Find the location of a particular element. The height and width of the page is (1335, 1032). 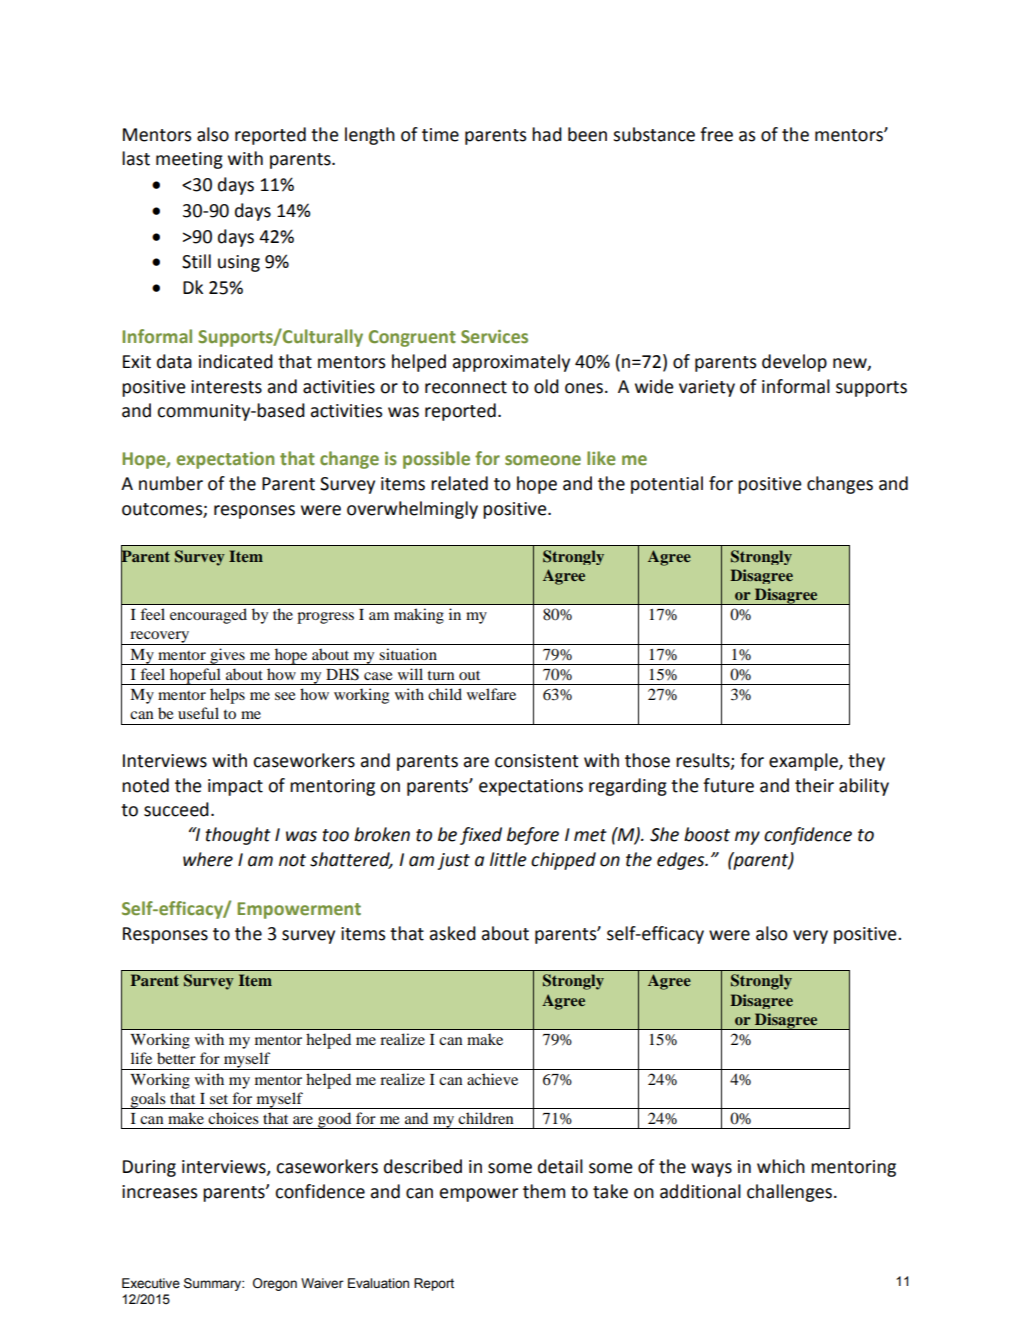

Oregon is located at coordinates (275, 1284).
